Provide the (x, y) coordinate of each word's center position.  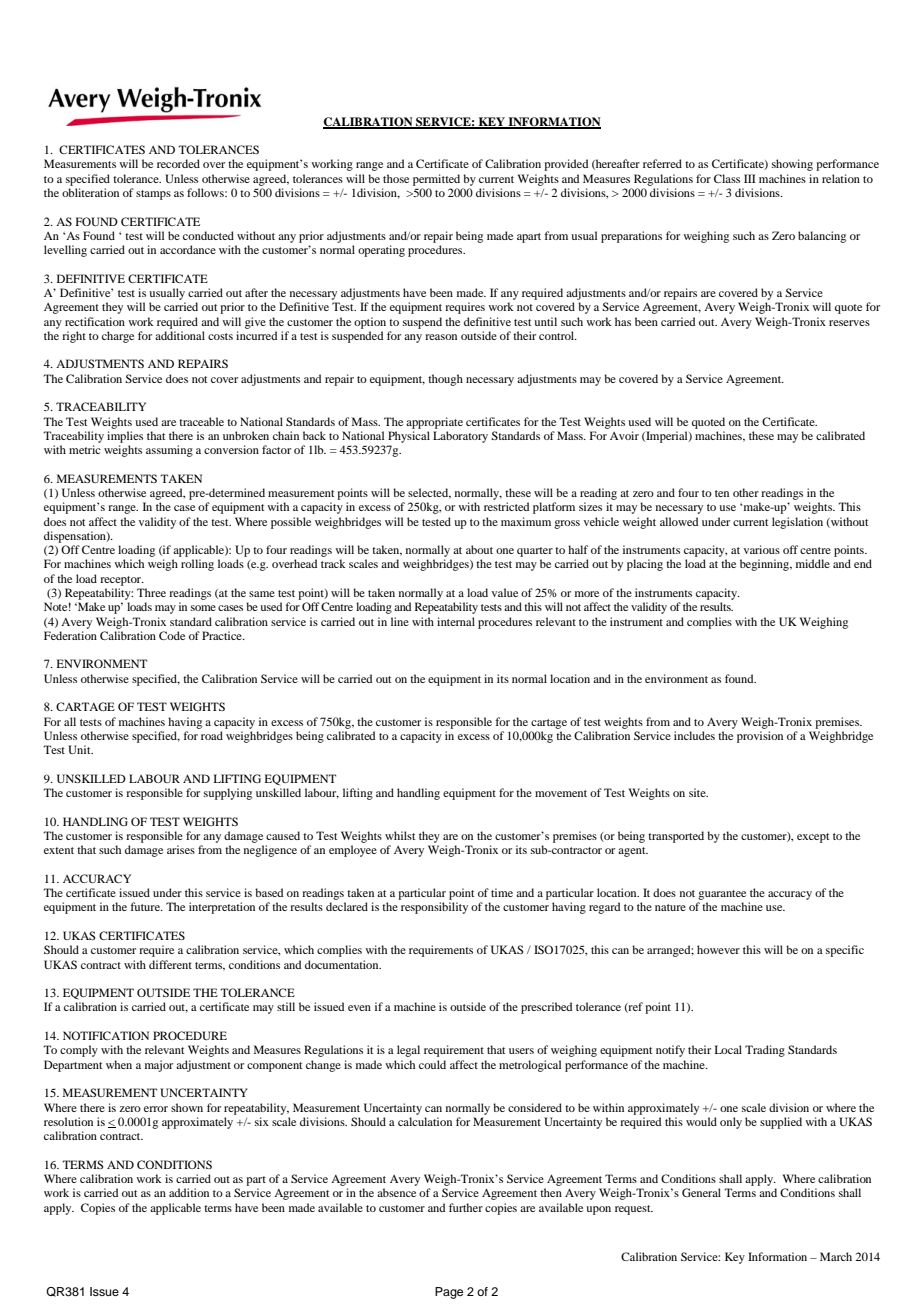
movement (561, 793)
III (750, 178)
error (156, 1109)
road (212, 735)
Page (449, 1293)
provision (760, 737)
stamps (153, 195)
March (836, 1256)
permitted (436, 180)
